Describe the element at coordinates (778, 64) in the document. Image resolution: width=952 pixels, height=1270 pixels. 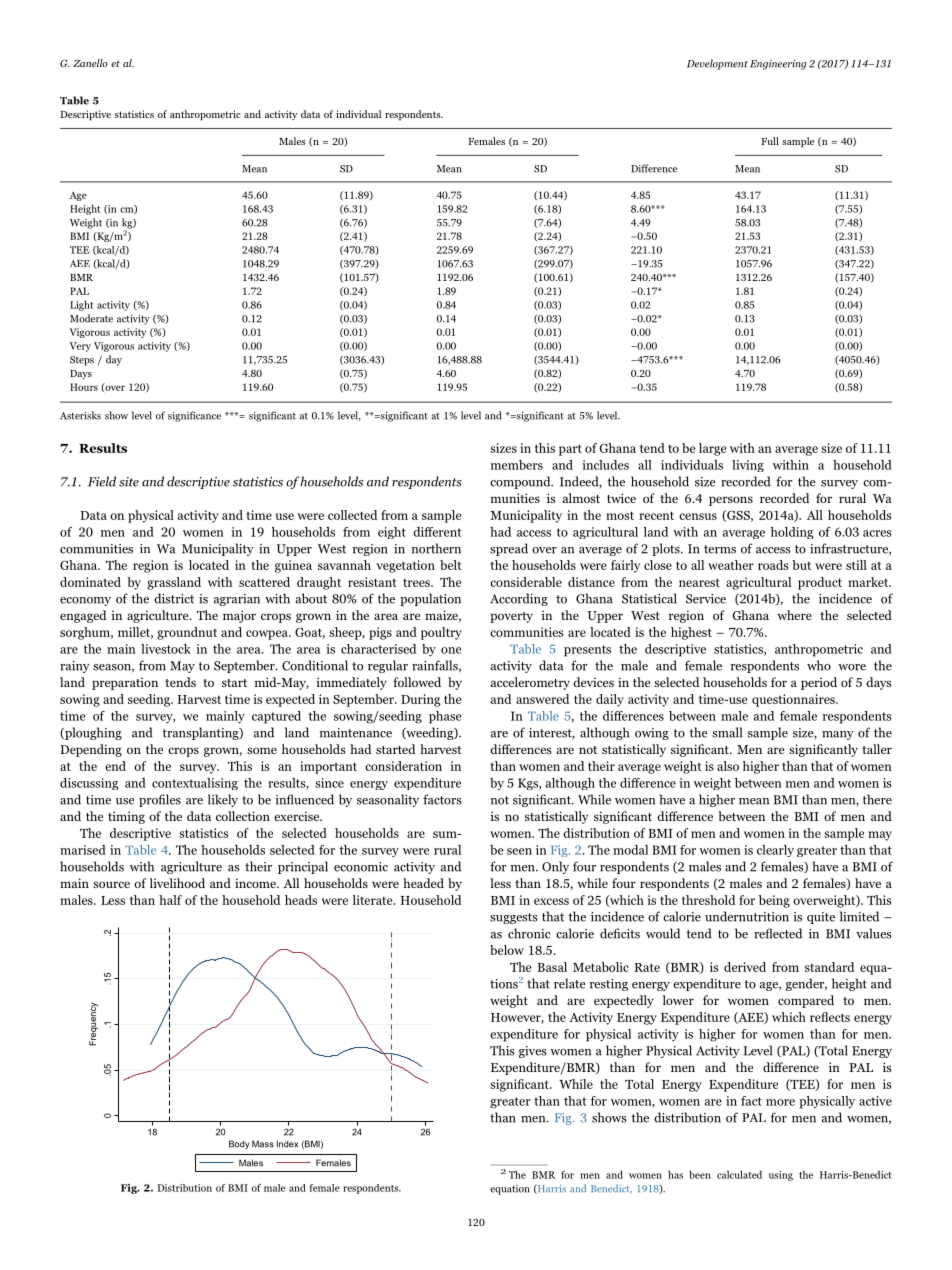
I see `Engineering` at that location.
